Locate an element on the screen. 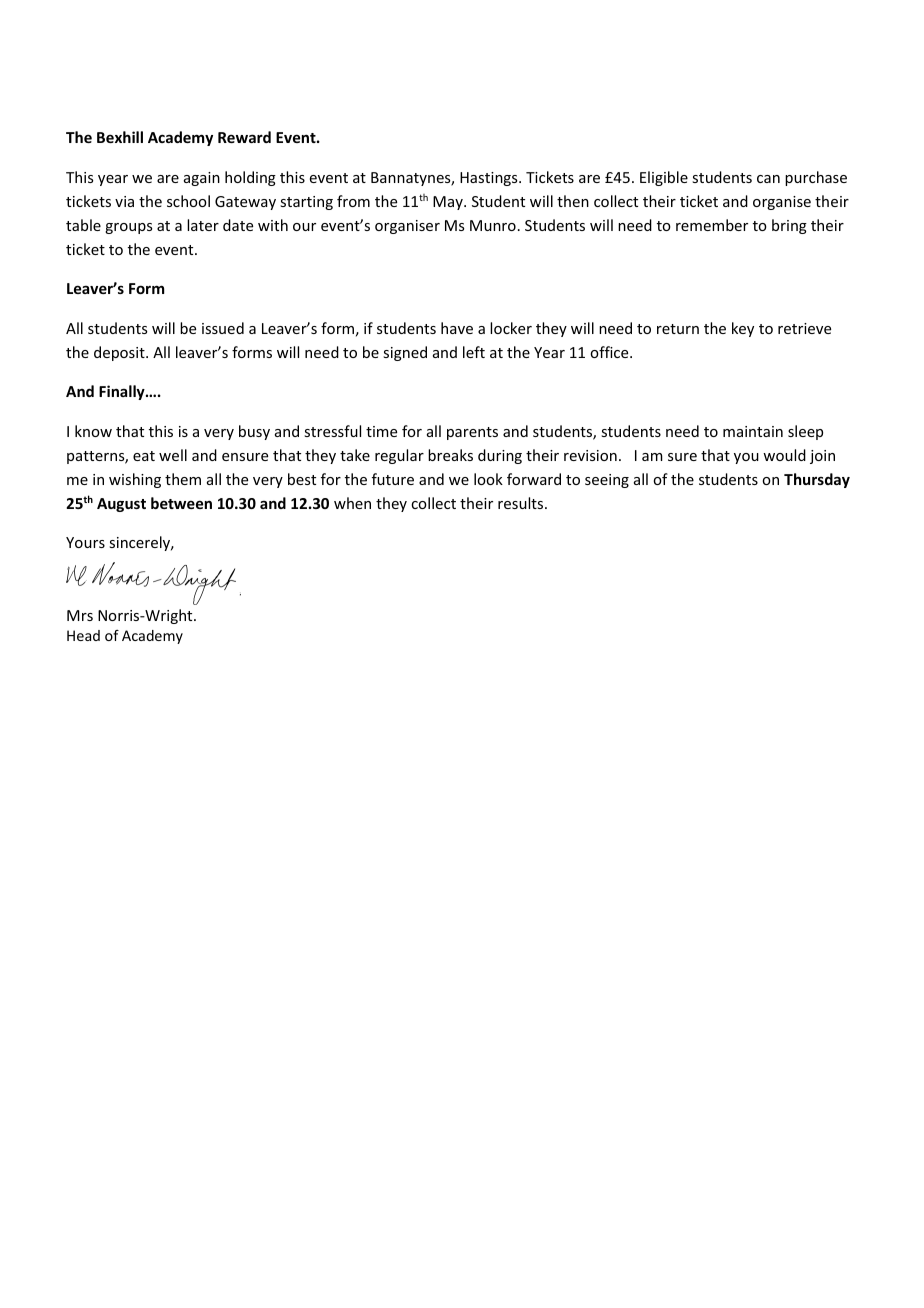 Image resolution: width=924 pixels, height=1308 pixels. Mrs is located at coordinates (80, 615).
